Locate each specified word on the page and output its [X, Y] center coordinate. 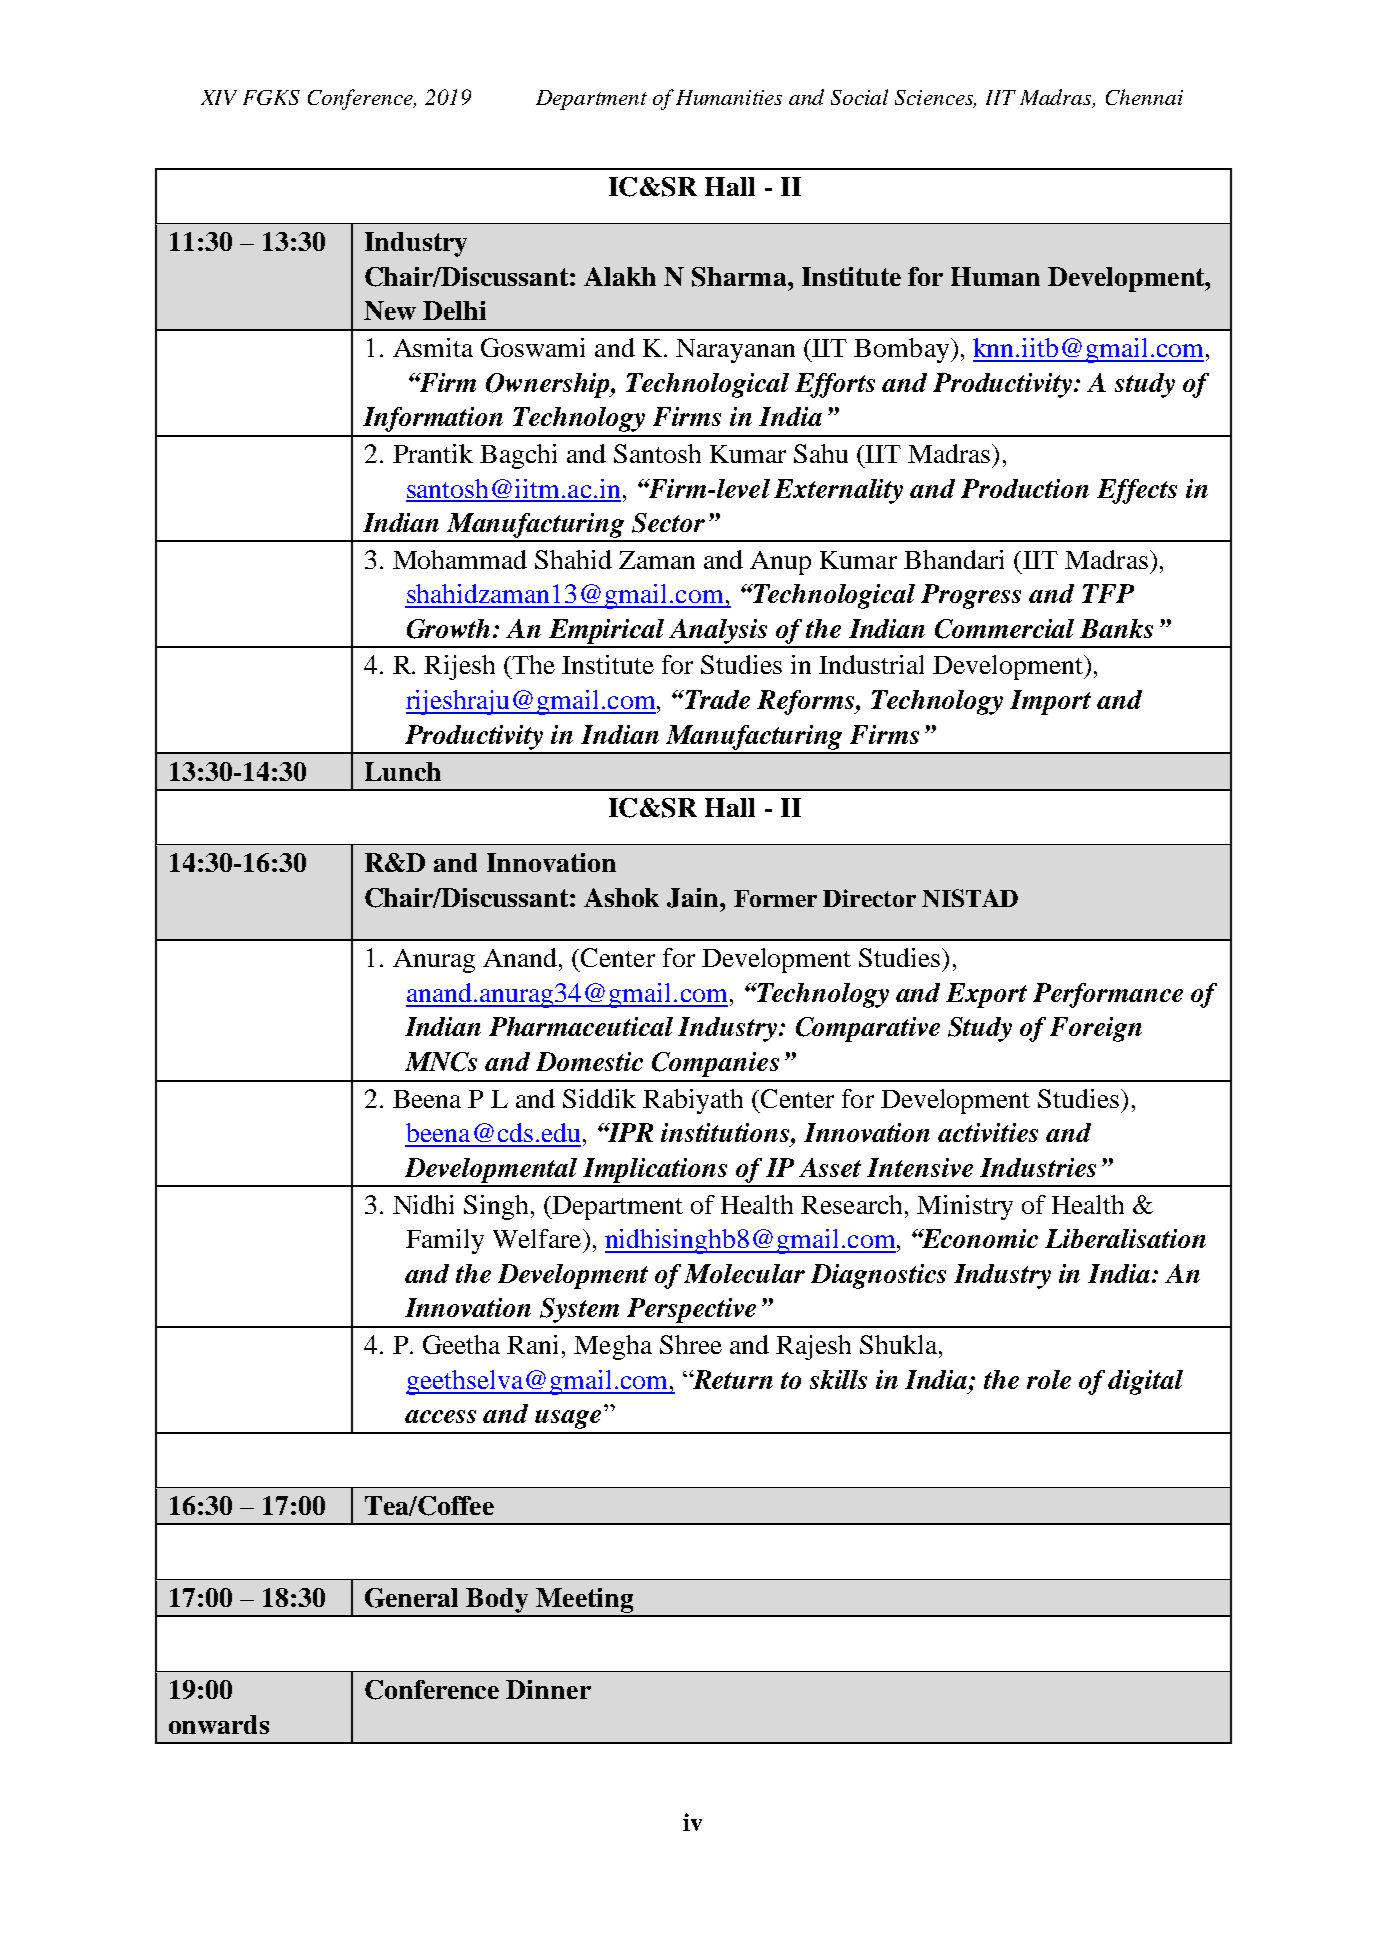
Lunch [403, 771]
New [390, 310]
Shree [691, 1344]
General [411, 1598]
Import [1050, 702]
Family [445, 1241]
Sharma [740, 277]
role [1049, 1379]
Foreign [1096, 1029]
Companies [715, 1064]
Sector [668, 523]
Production [1025, 488]
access [440, 1416]
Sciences [935, 99]
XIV [219, 97]
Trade [716, 699]
